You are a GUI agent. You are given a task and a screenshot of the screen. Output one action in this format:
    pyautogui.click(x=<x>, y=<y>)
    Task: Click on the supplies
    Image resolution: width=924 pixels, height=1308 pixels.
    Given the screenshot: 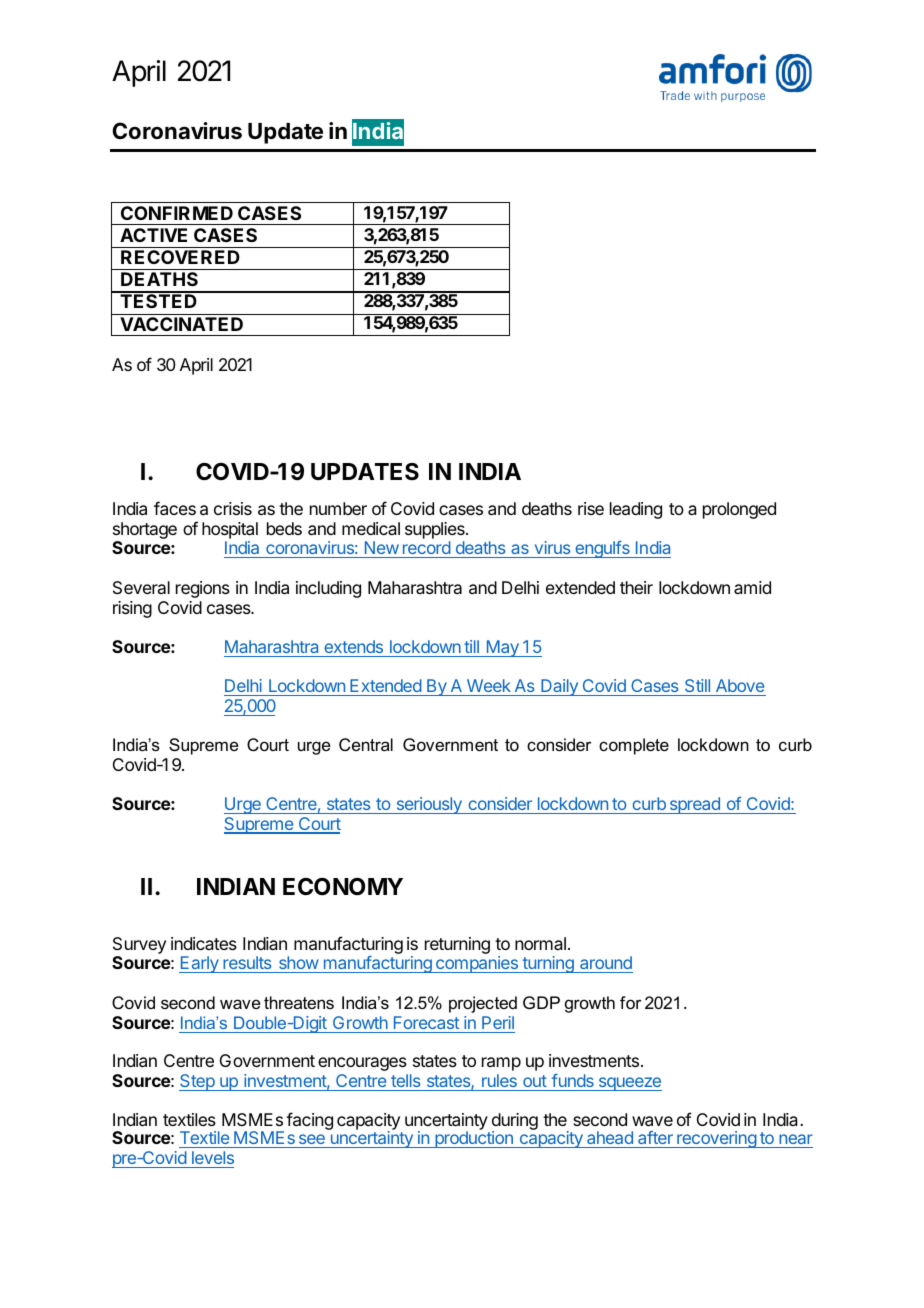 What is the action you would take?
    pyautogui.click(x=436, y=530)
